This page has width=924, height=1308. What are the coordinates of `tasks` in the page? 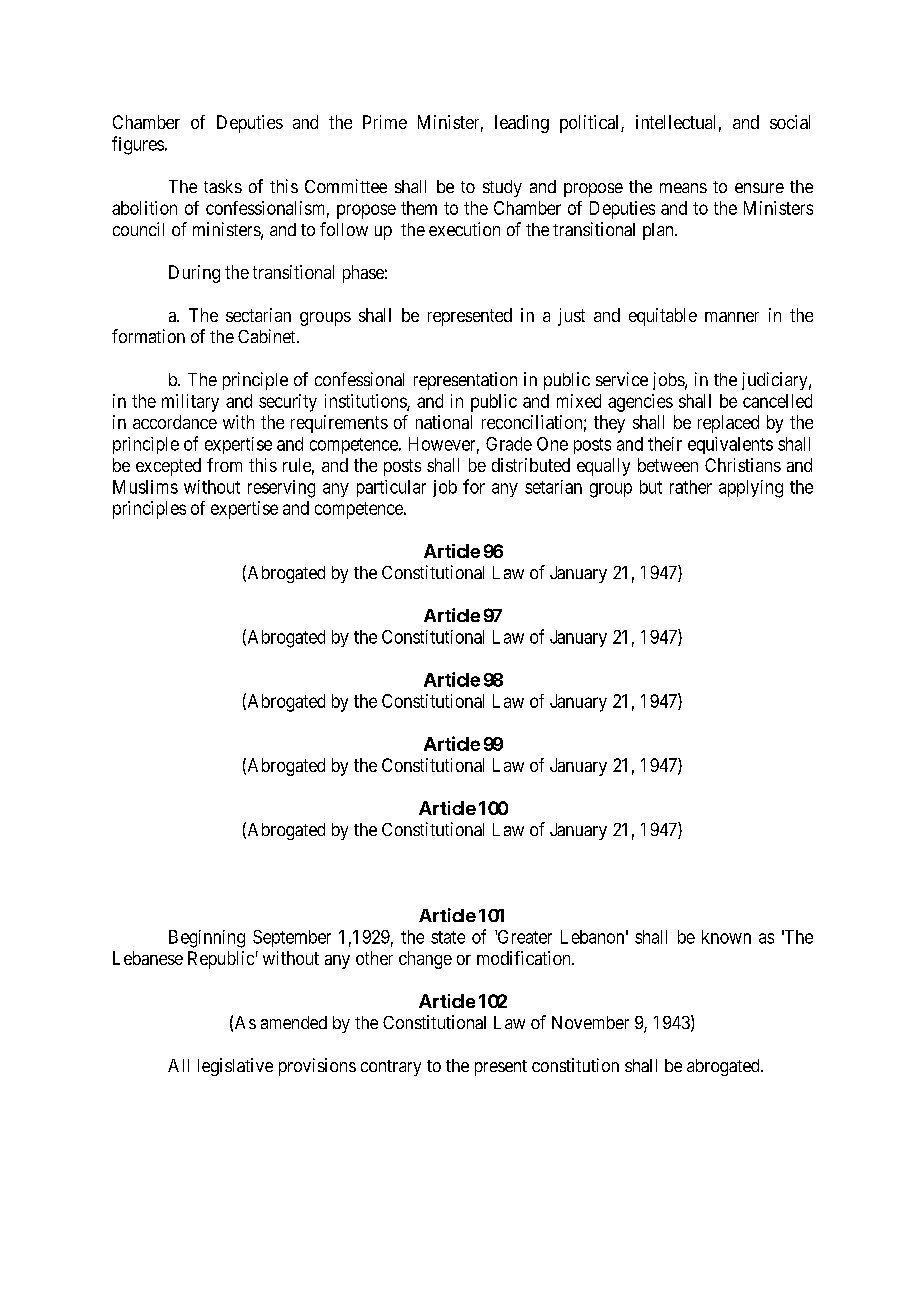 It's located at (223, 186).
